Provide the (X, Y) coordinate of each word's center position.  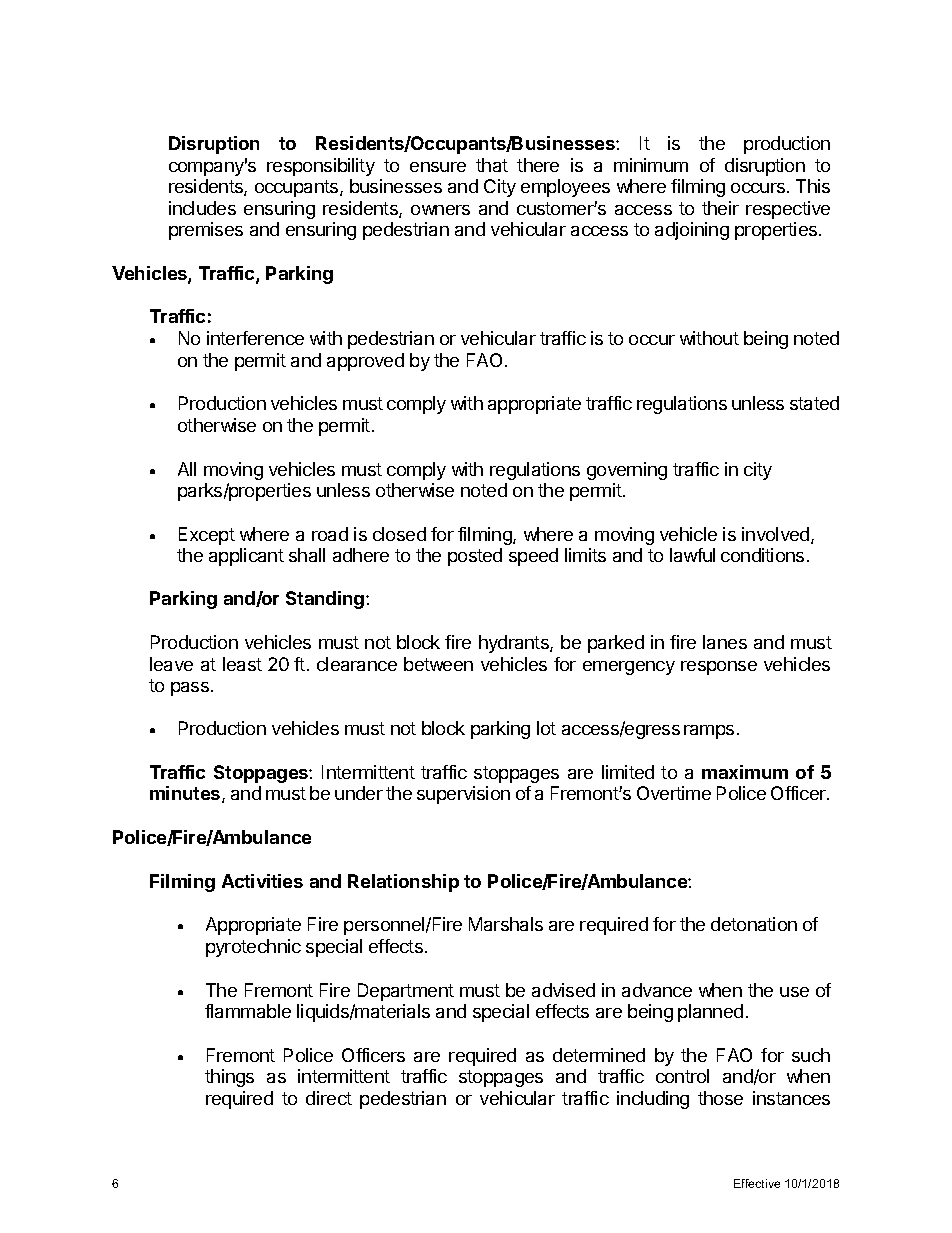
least (242, 664)
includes (202, 208)
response (719, 668)
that (492, 165)
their (720, 208)
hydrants (515, 644)
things (229, 1078)
